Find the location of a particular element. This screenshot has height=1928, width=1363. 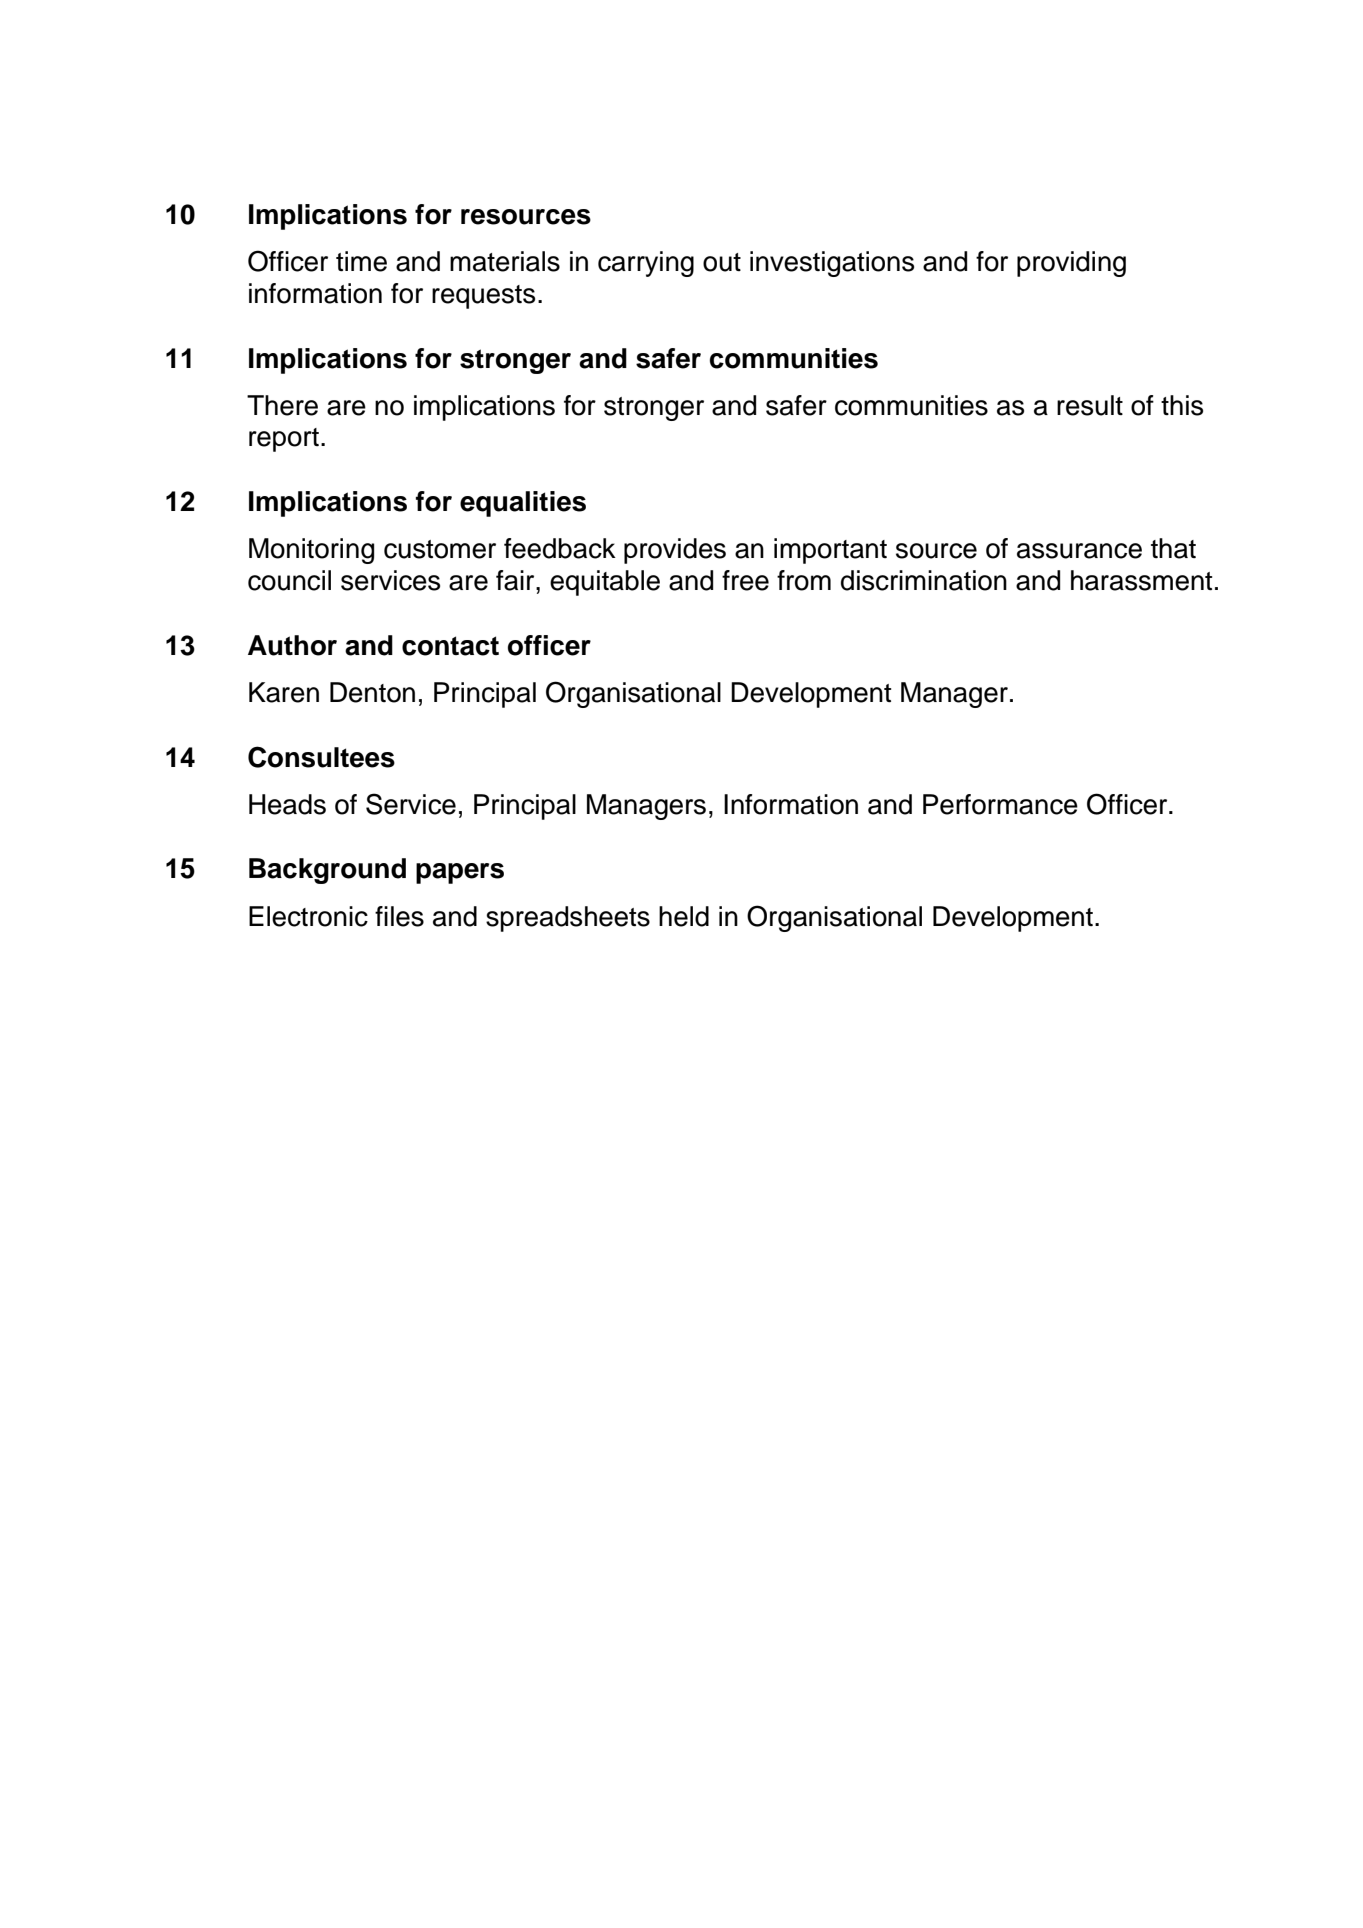

files is located at coordinates (399, 916).
